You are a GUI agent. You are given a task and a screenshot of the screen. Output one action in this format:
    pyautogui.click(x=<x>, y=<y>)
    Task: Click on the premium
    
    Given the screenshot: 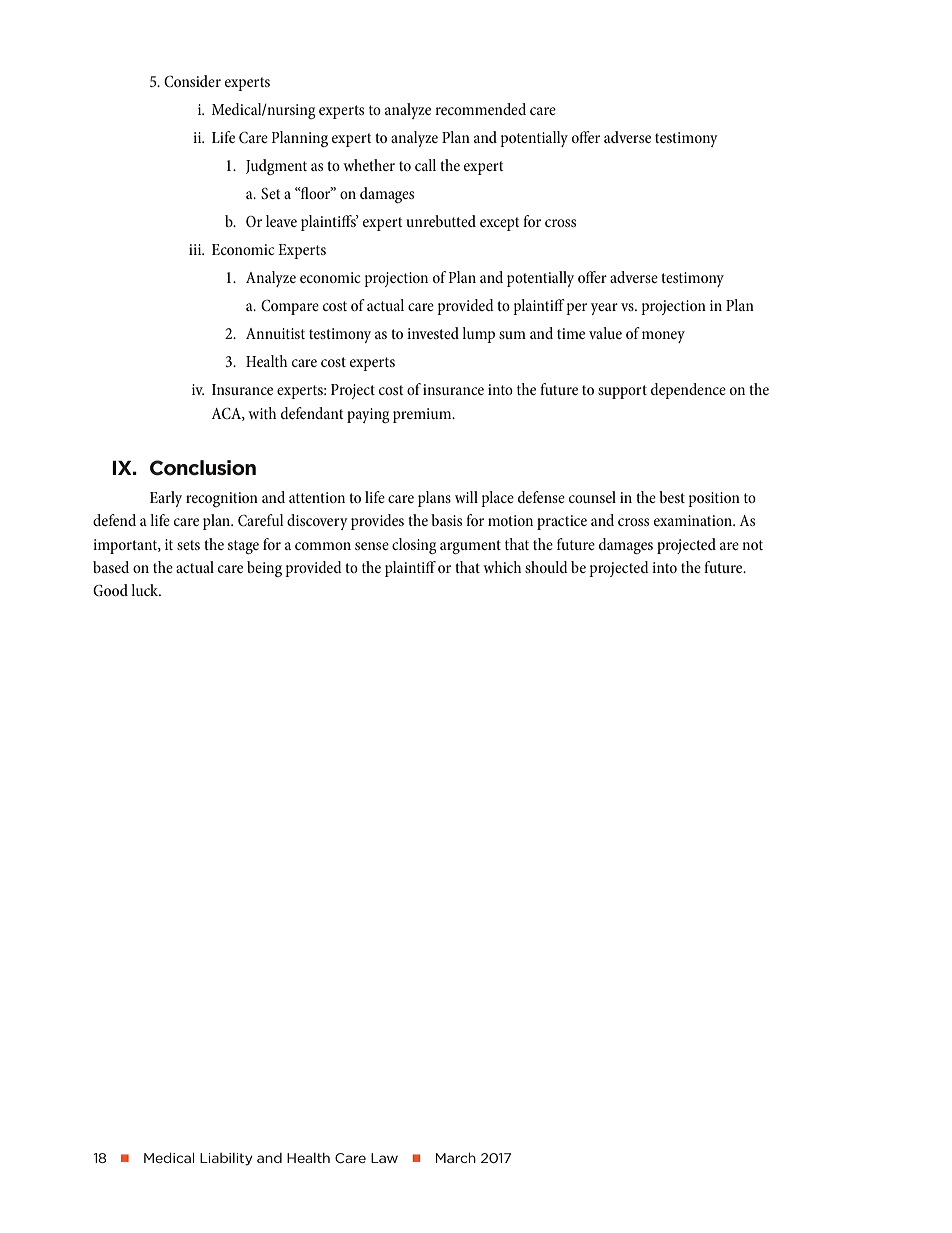 What is the action you would take?
    pyautogui.click(x=423, y=415)
